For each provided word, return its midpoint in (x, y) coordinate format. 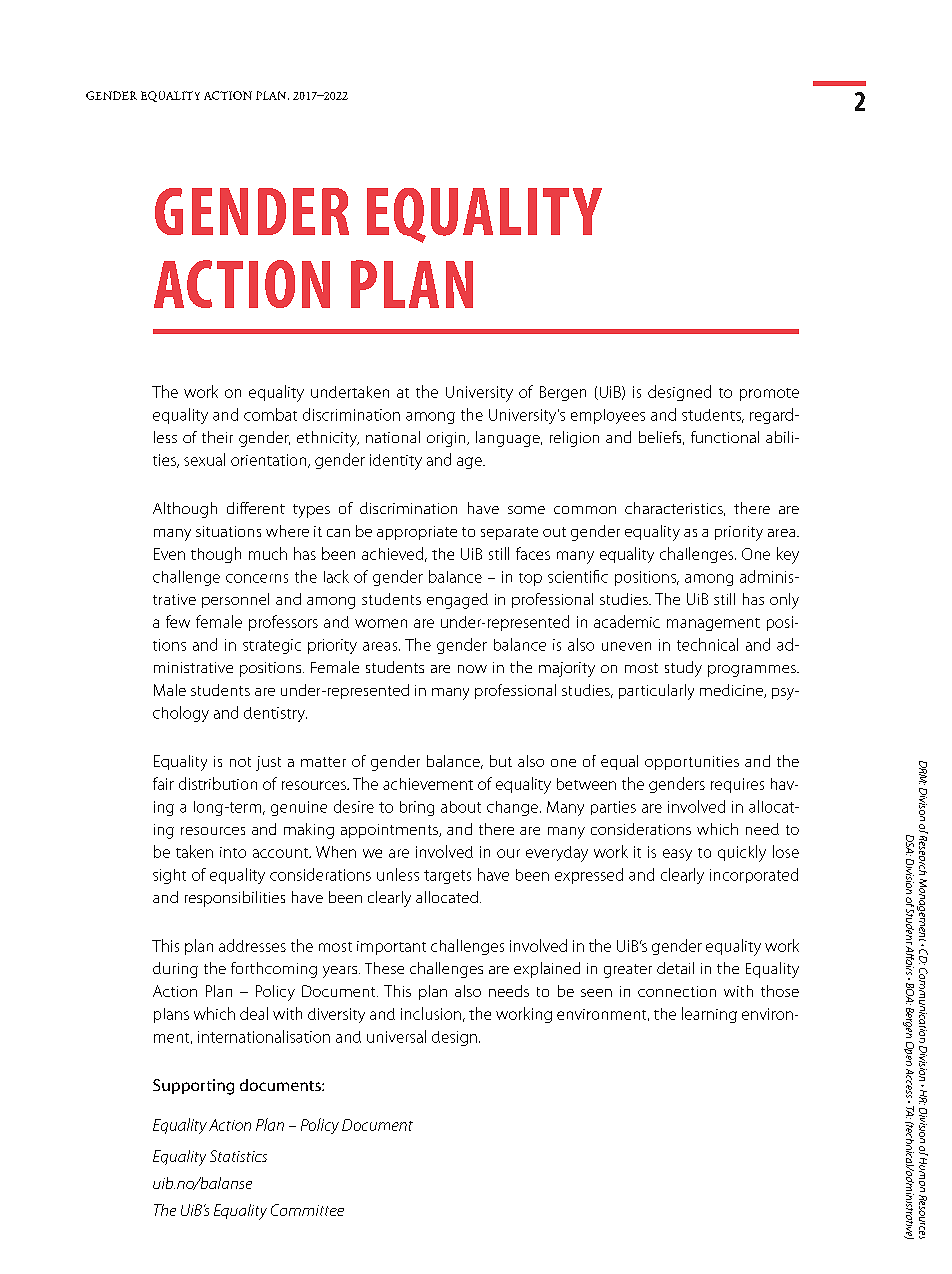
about (461, 807)
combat (270, 414)
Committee (307, 1210)
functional (725, 437)
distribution (218, 783)
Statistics (238, 1156)
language (509, 439)
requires (737, 785)
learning (709, 1015)
